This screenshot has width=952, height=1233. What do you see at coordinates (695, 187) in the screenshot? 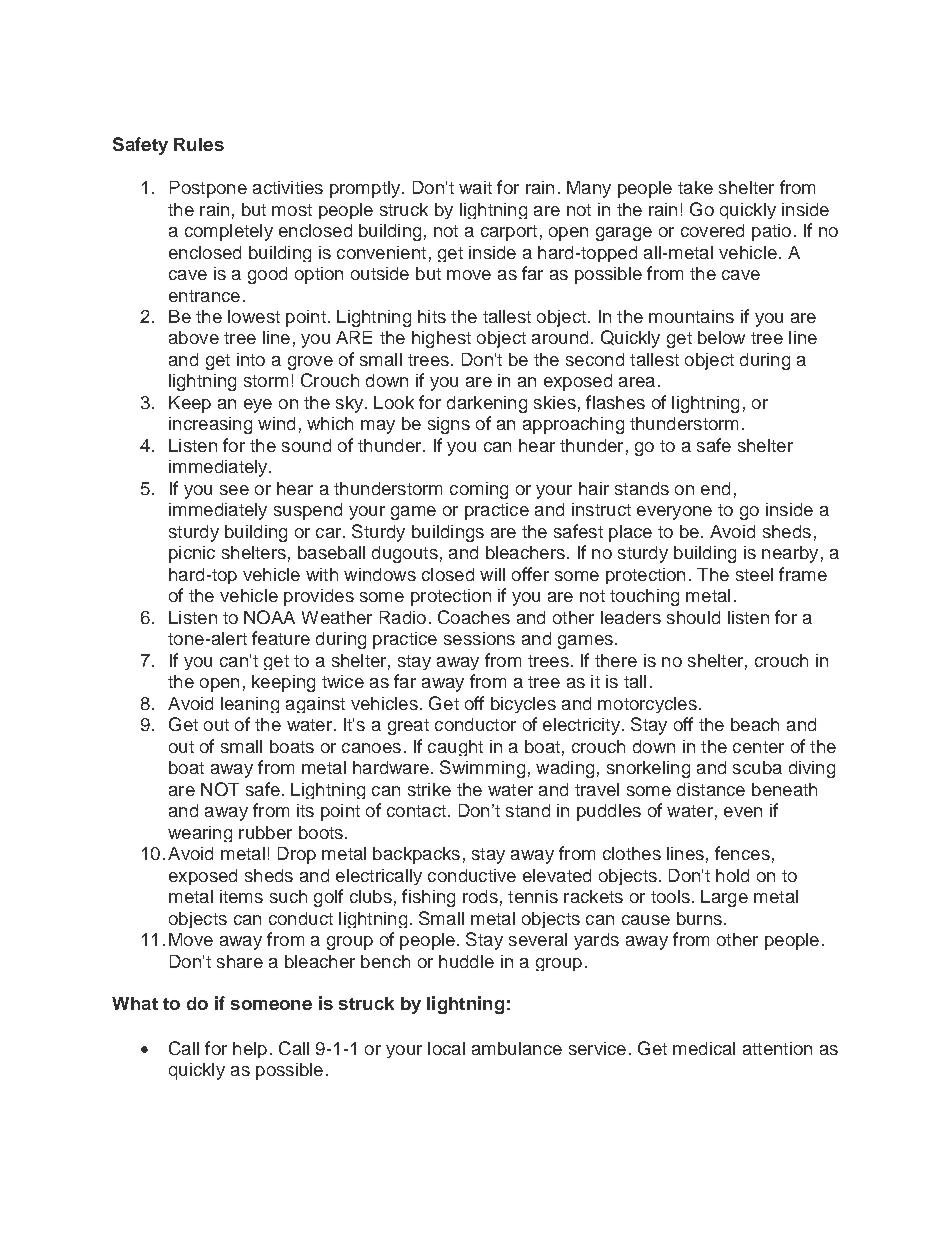
I see `take` at bounding box center [695, 187].
